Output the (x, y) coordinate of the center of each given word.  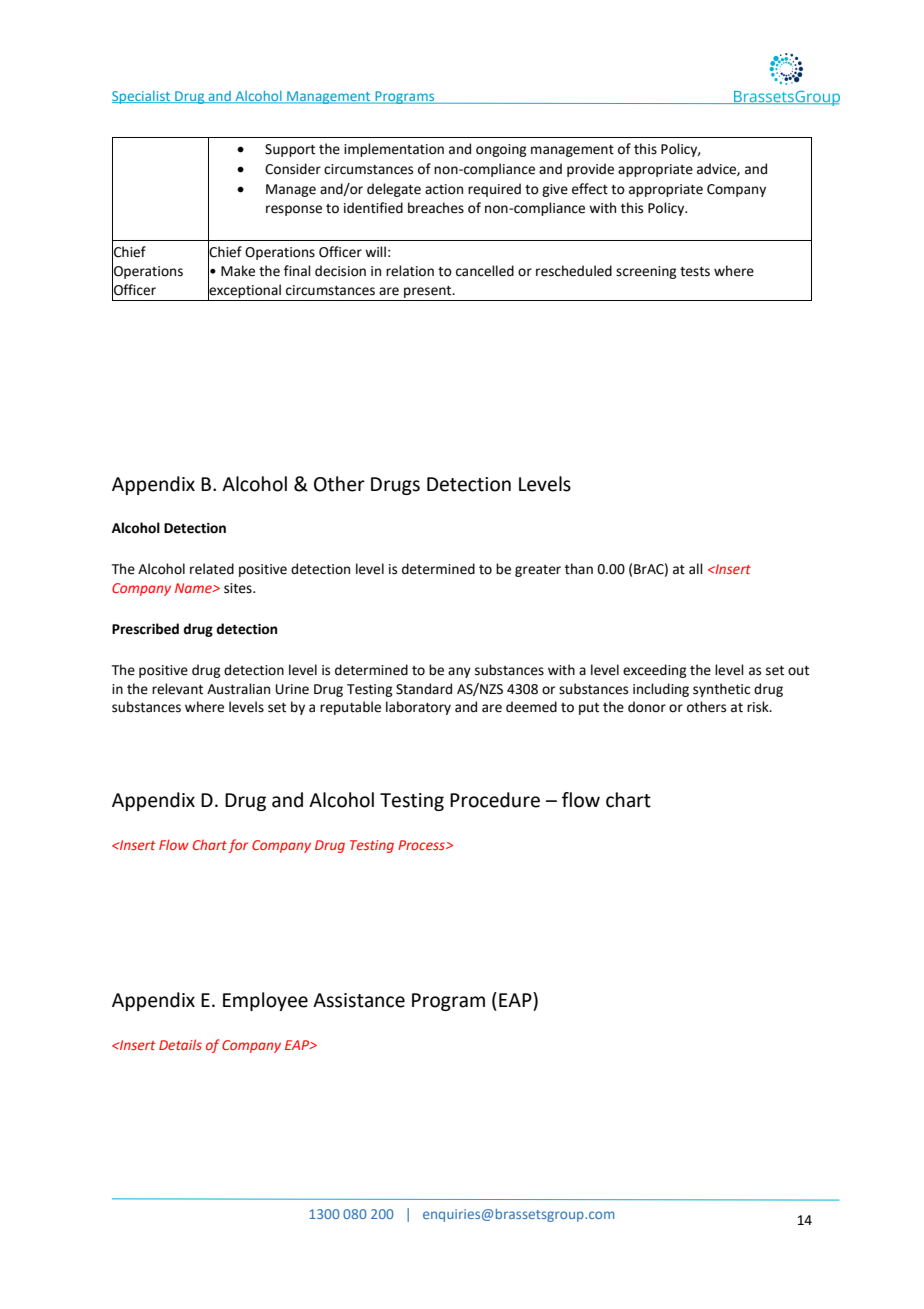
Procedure (495, 800)
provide (590, 170)
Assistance (359, 1000)
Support (290, 150)
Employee (265, 1001)
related (212, 569)
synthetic (721, 690)
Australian (238, 689)
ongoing (501, 150)
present (429, 292)
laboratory (418, 708)
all (696, 569)
